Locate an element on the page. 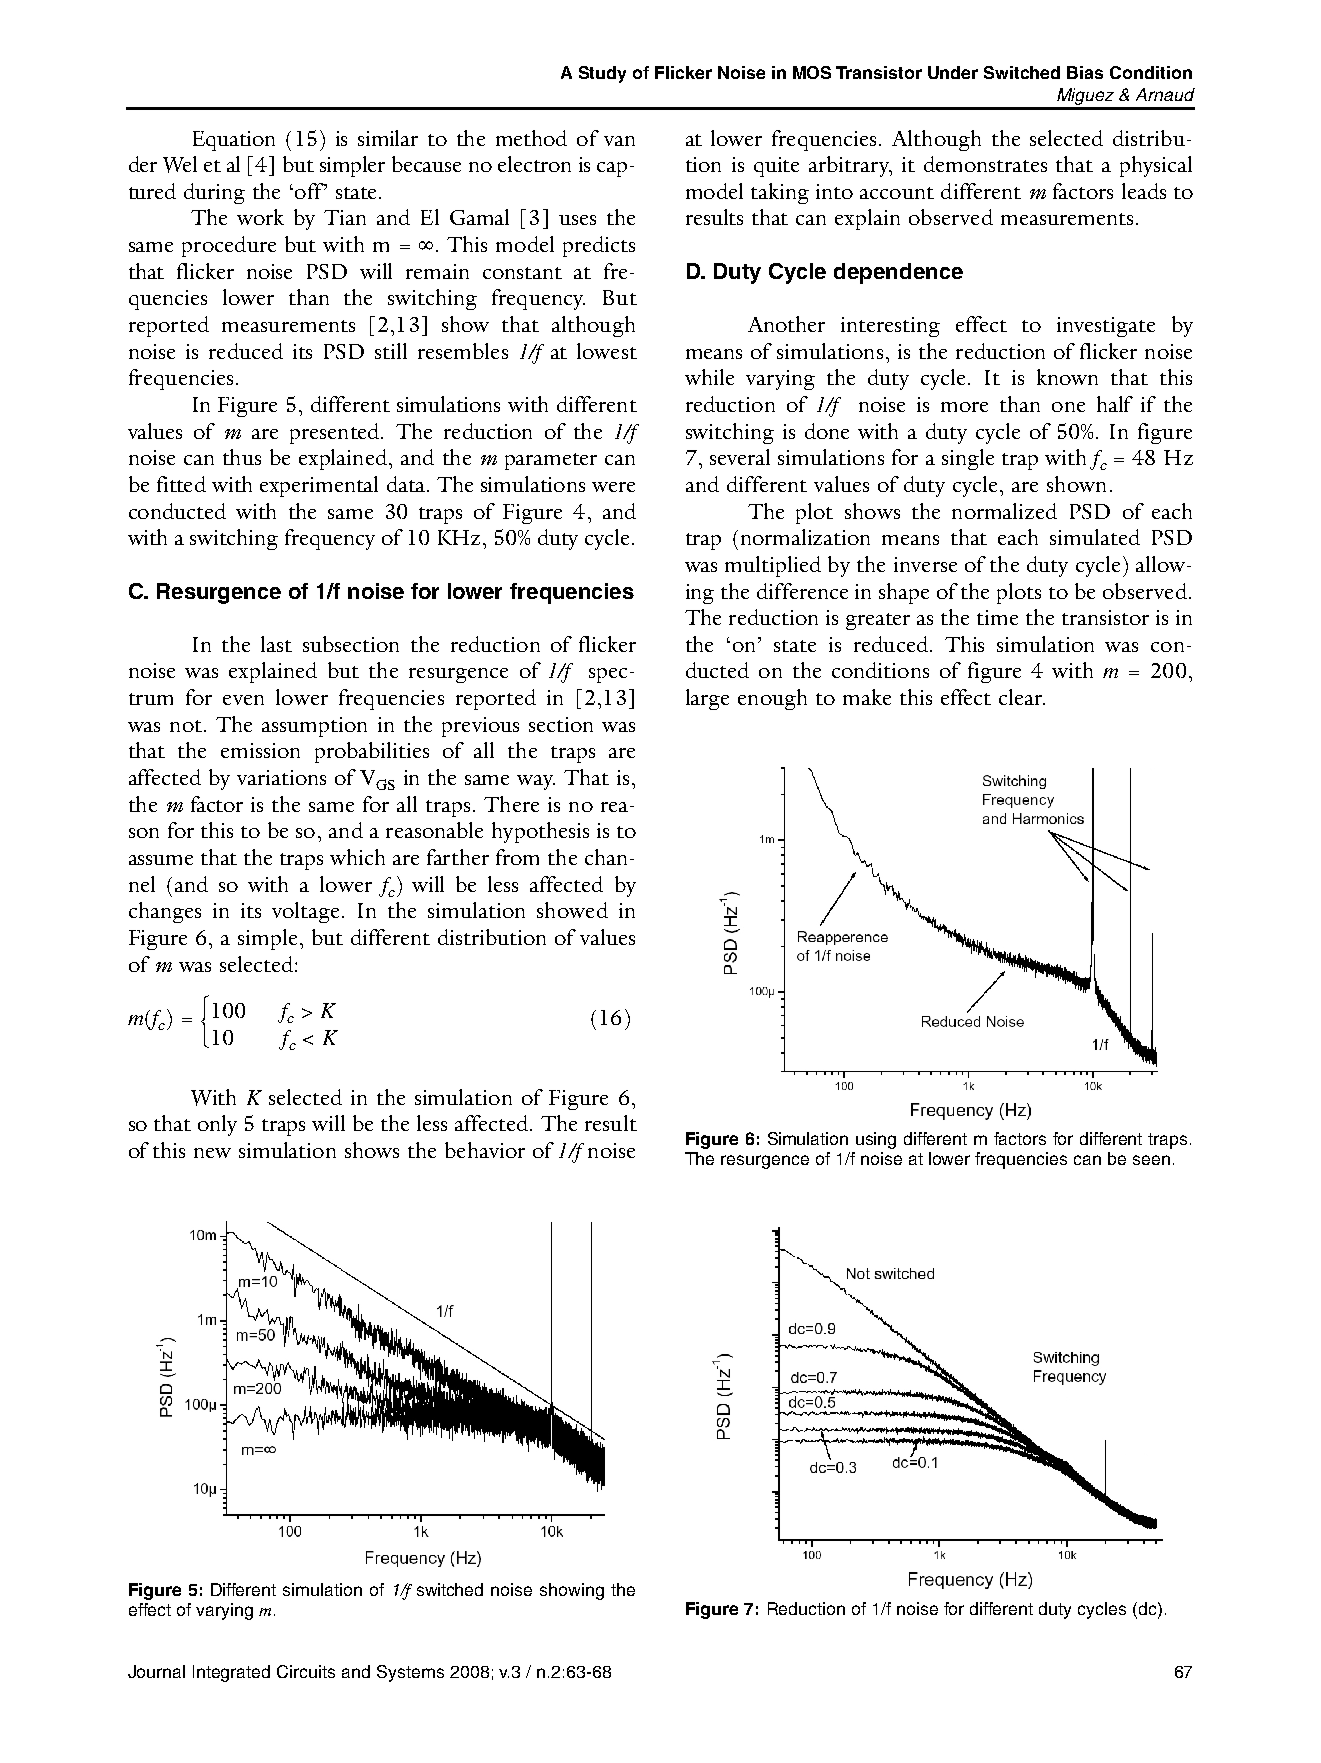 Image resolution: width=1321 pixels, height=1763 pixels. off is located at coordinates (310, 191).
